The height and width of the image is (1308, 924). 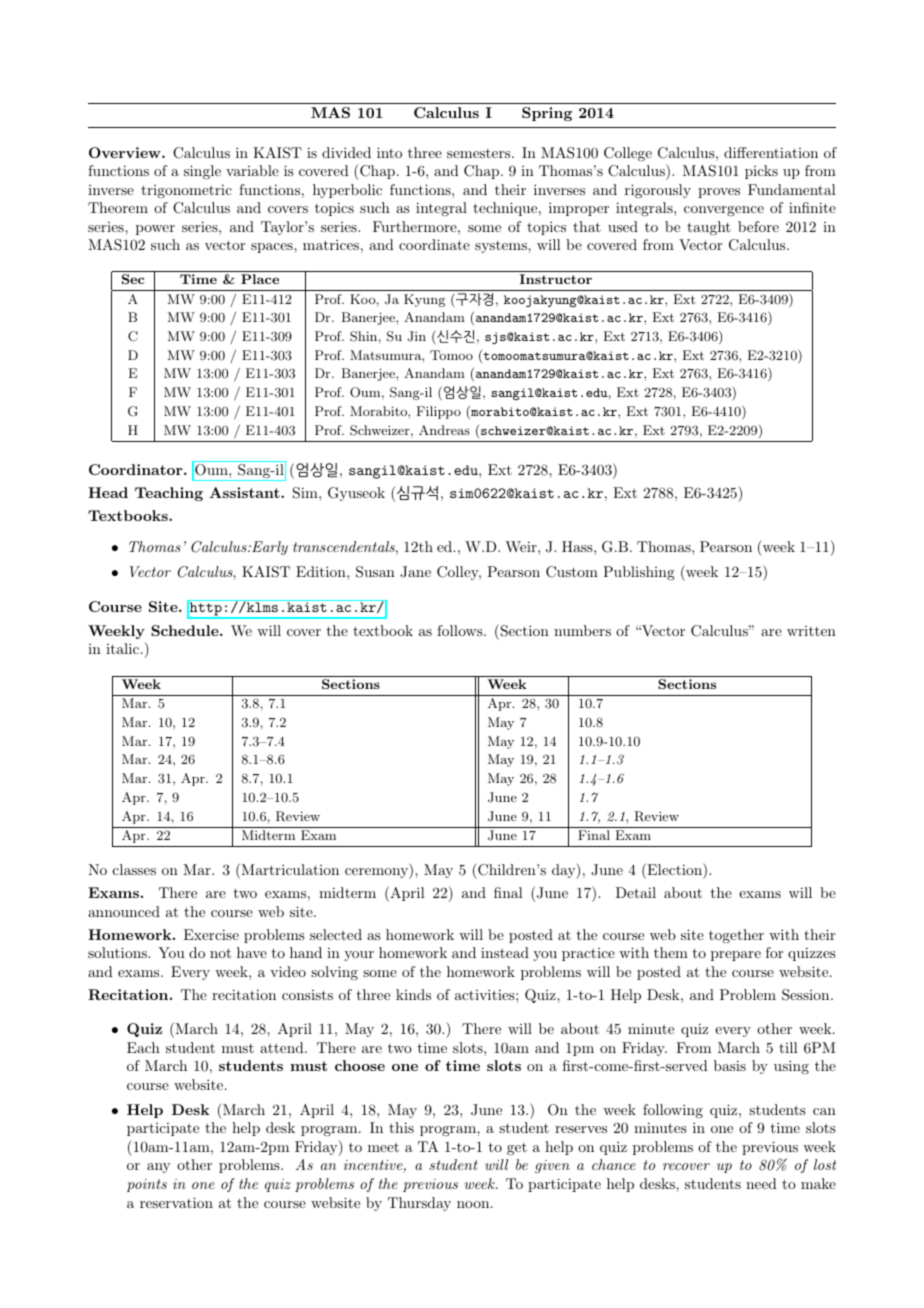 What do you see at coordinates (461, 630) in the image?
I see `follows` at bounding box center [461, 630].
